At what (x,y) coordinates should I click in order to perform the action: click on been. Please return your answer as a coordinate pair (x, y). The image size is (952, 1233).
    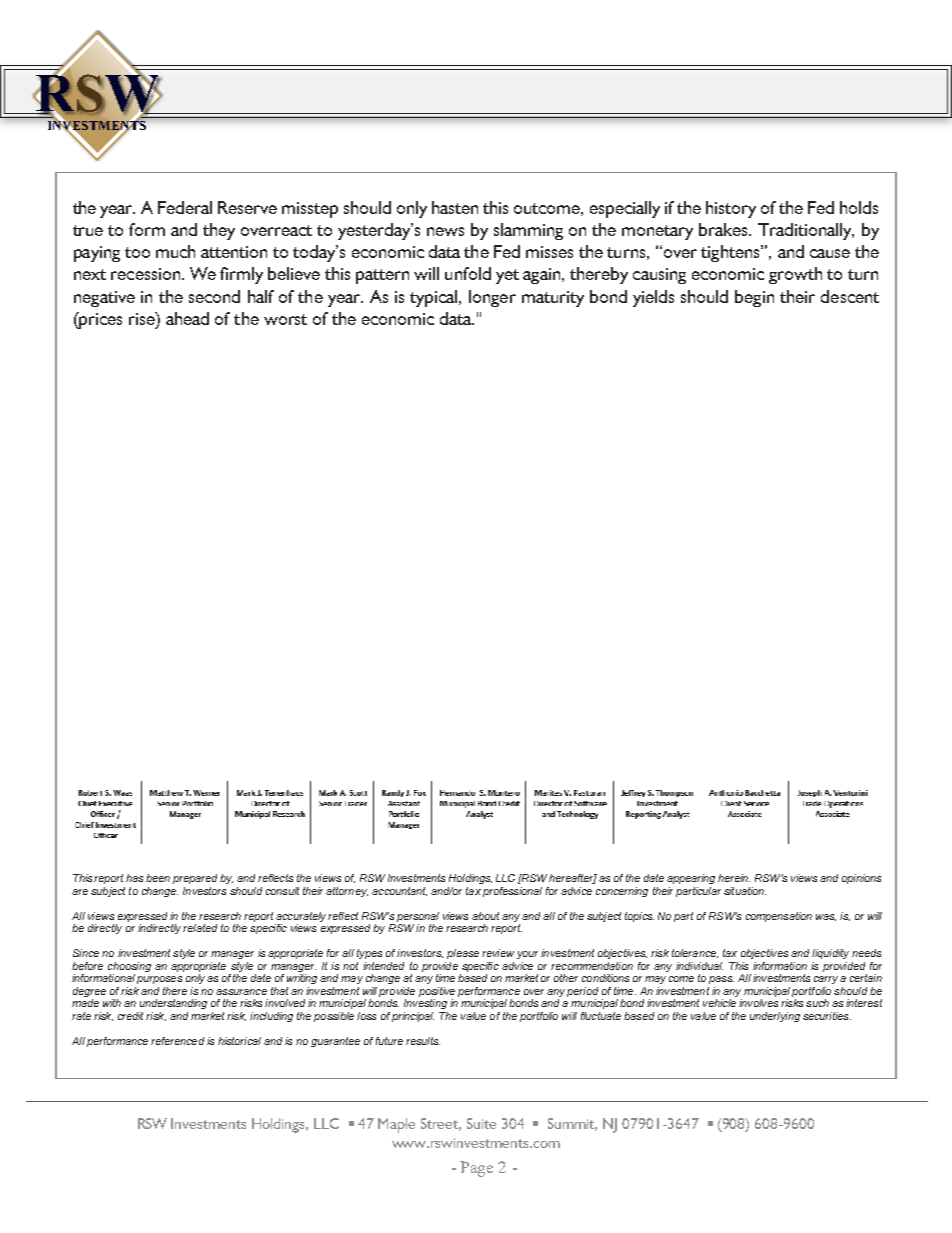
    Looking at the image, I should click on (158, 878).
